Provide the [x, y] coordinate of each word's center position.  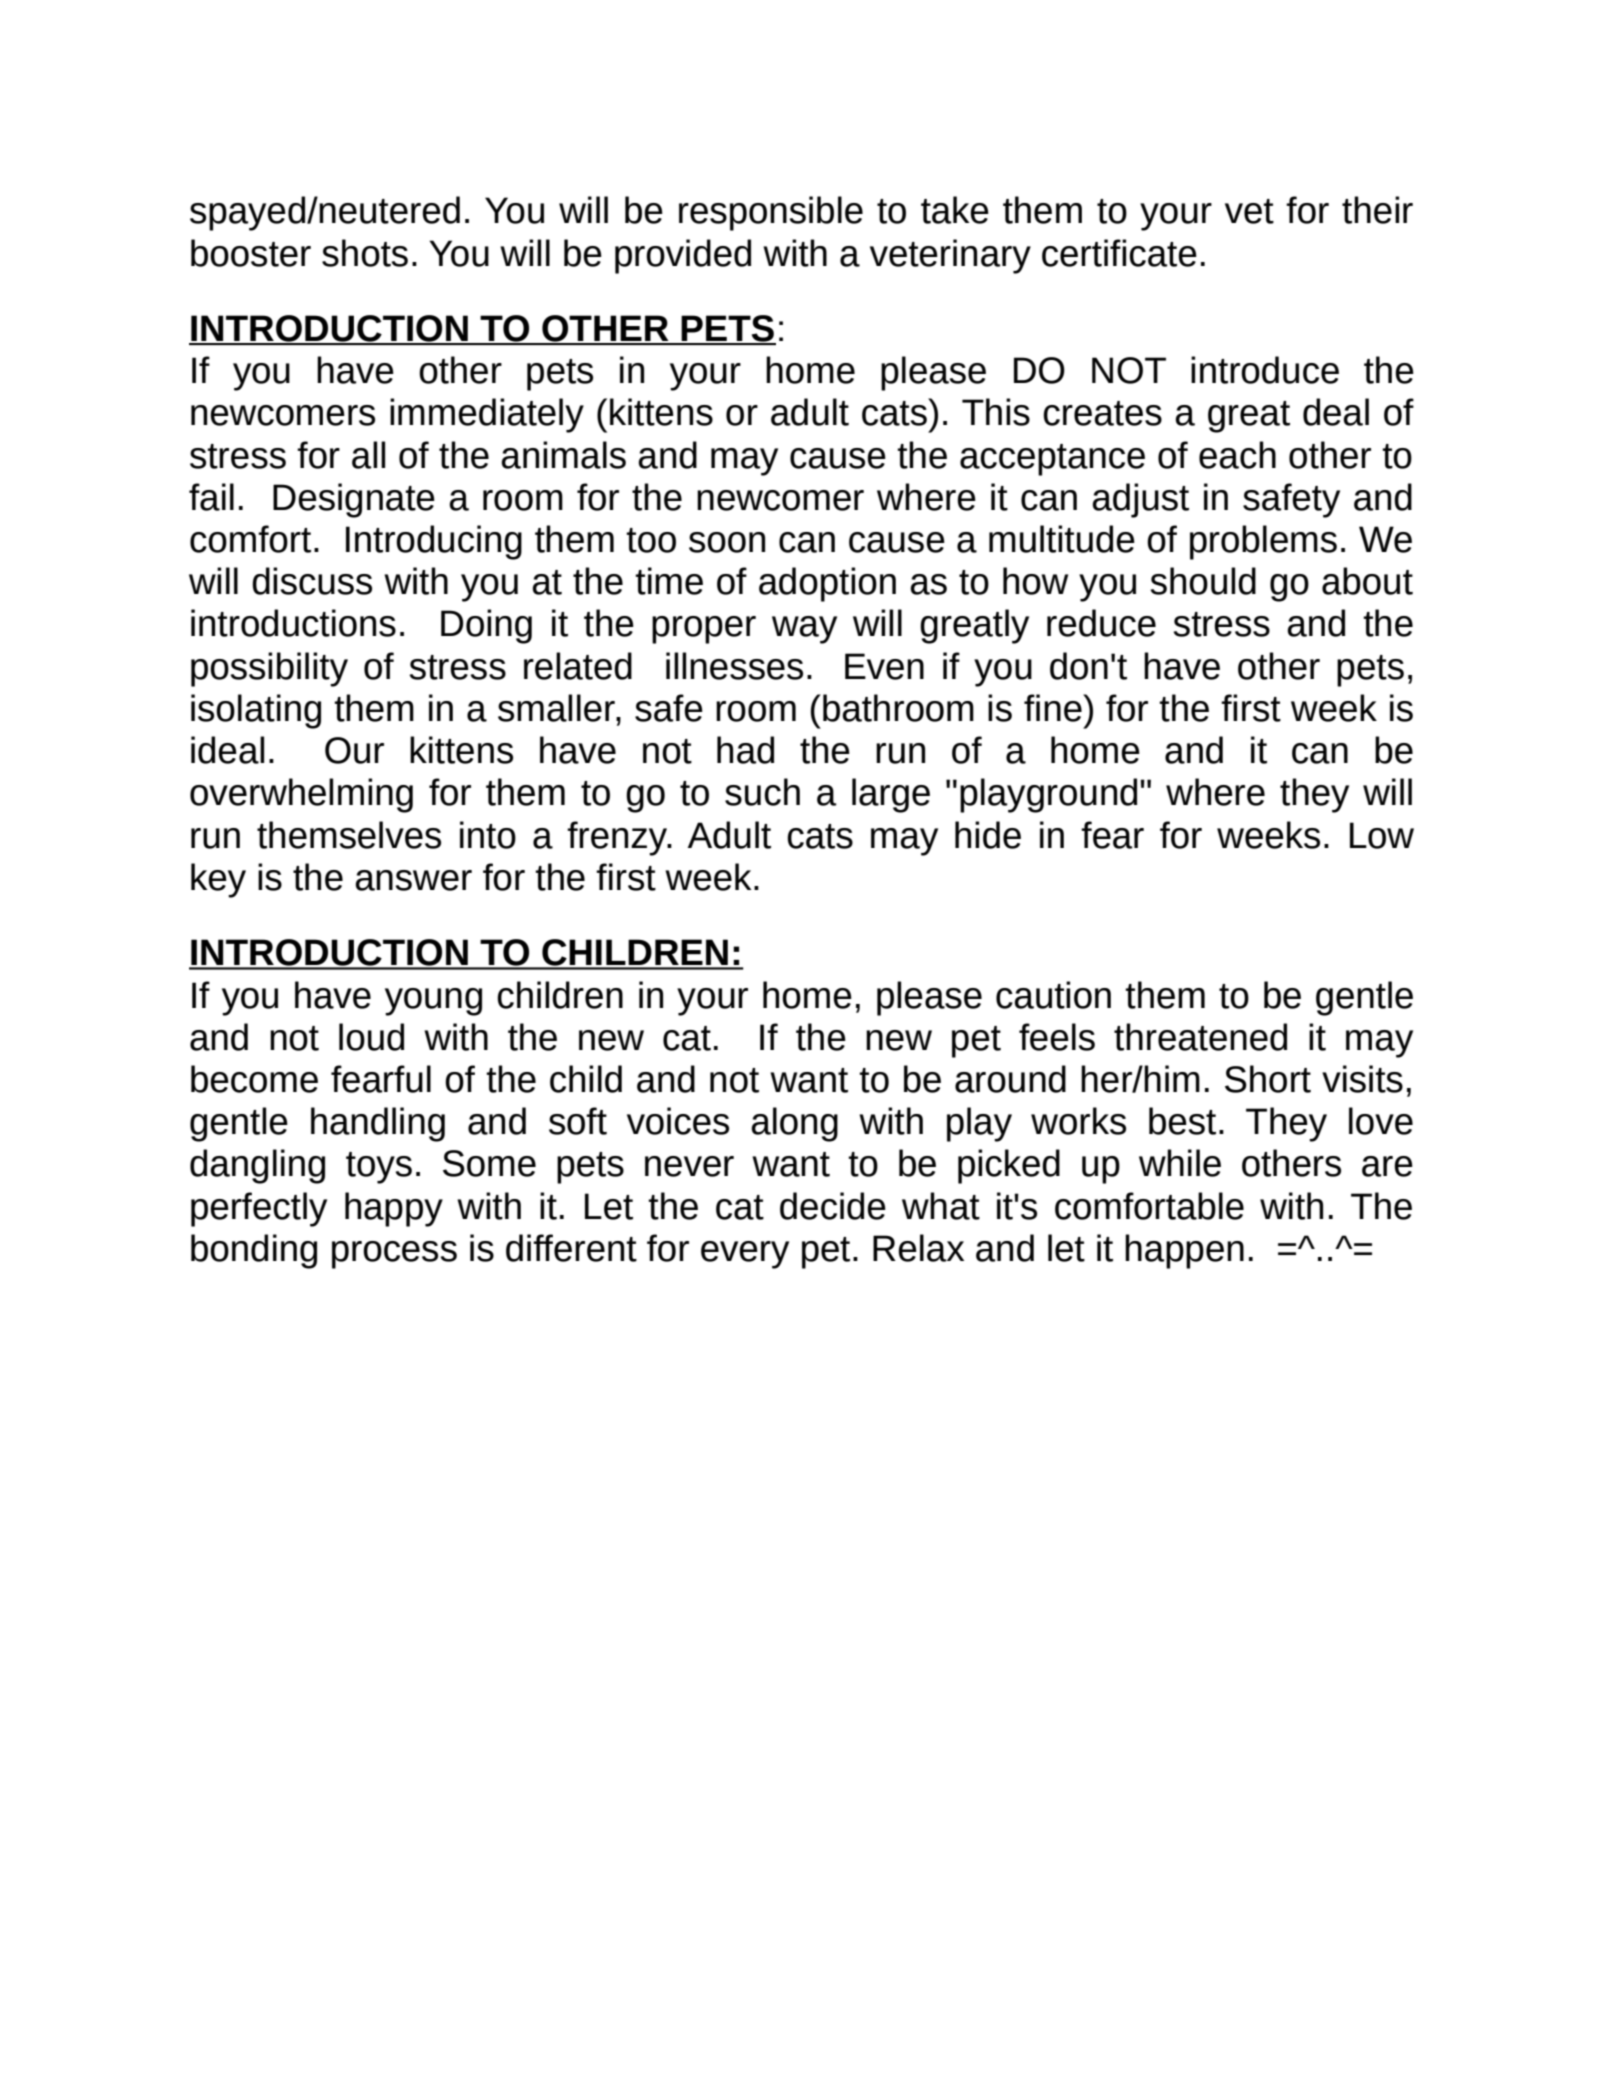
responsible [771, 213]
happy [394, 1209]
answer [413, 880]
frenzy [618, 838]
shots [365, 253]
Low [1382, 835]
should [1203, 581]
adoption [827, 584]
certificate [1119, 253]
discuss [312, 581]
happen [1184, 1251]
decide [833, 1206]
